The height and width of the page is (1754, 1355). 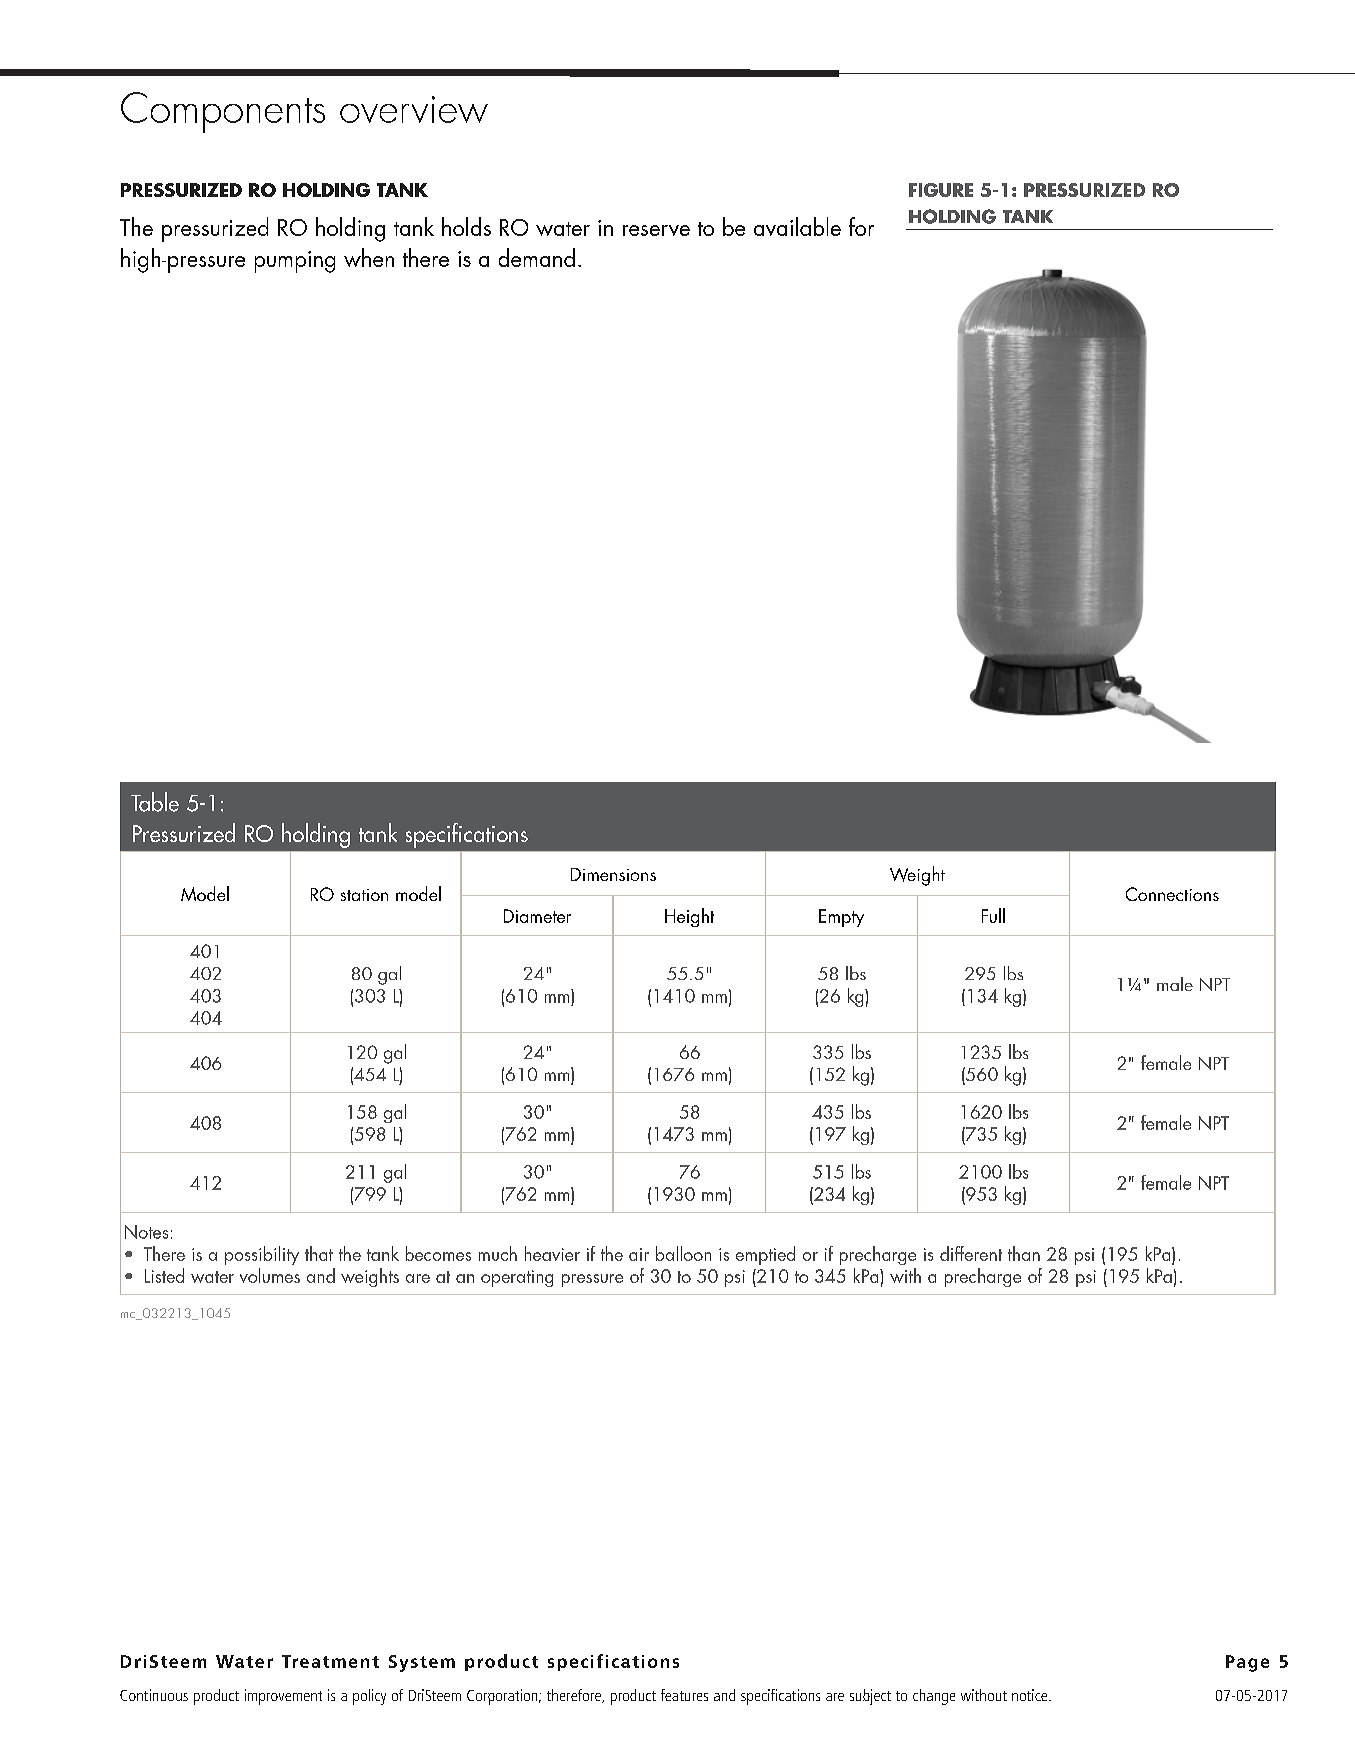 I want to click on FIGURE, so click(x=941, y=190).
